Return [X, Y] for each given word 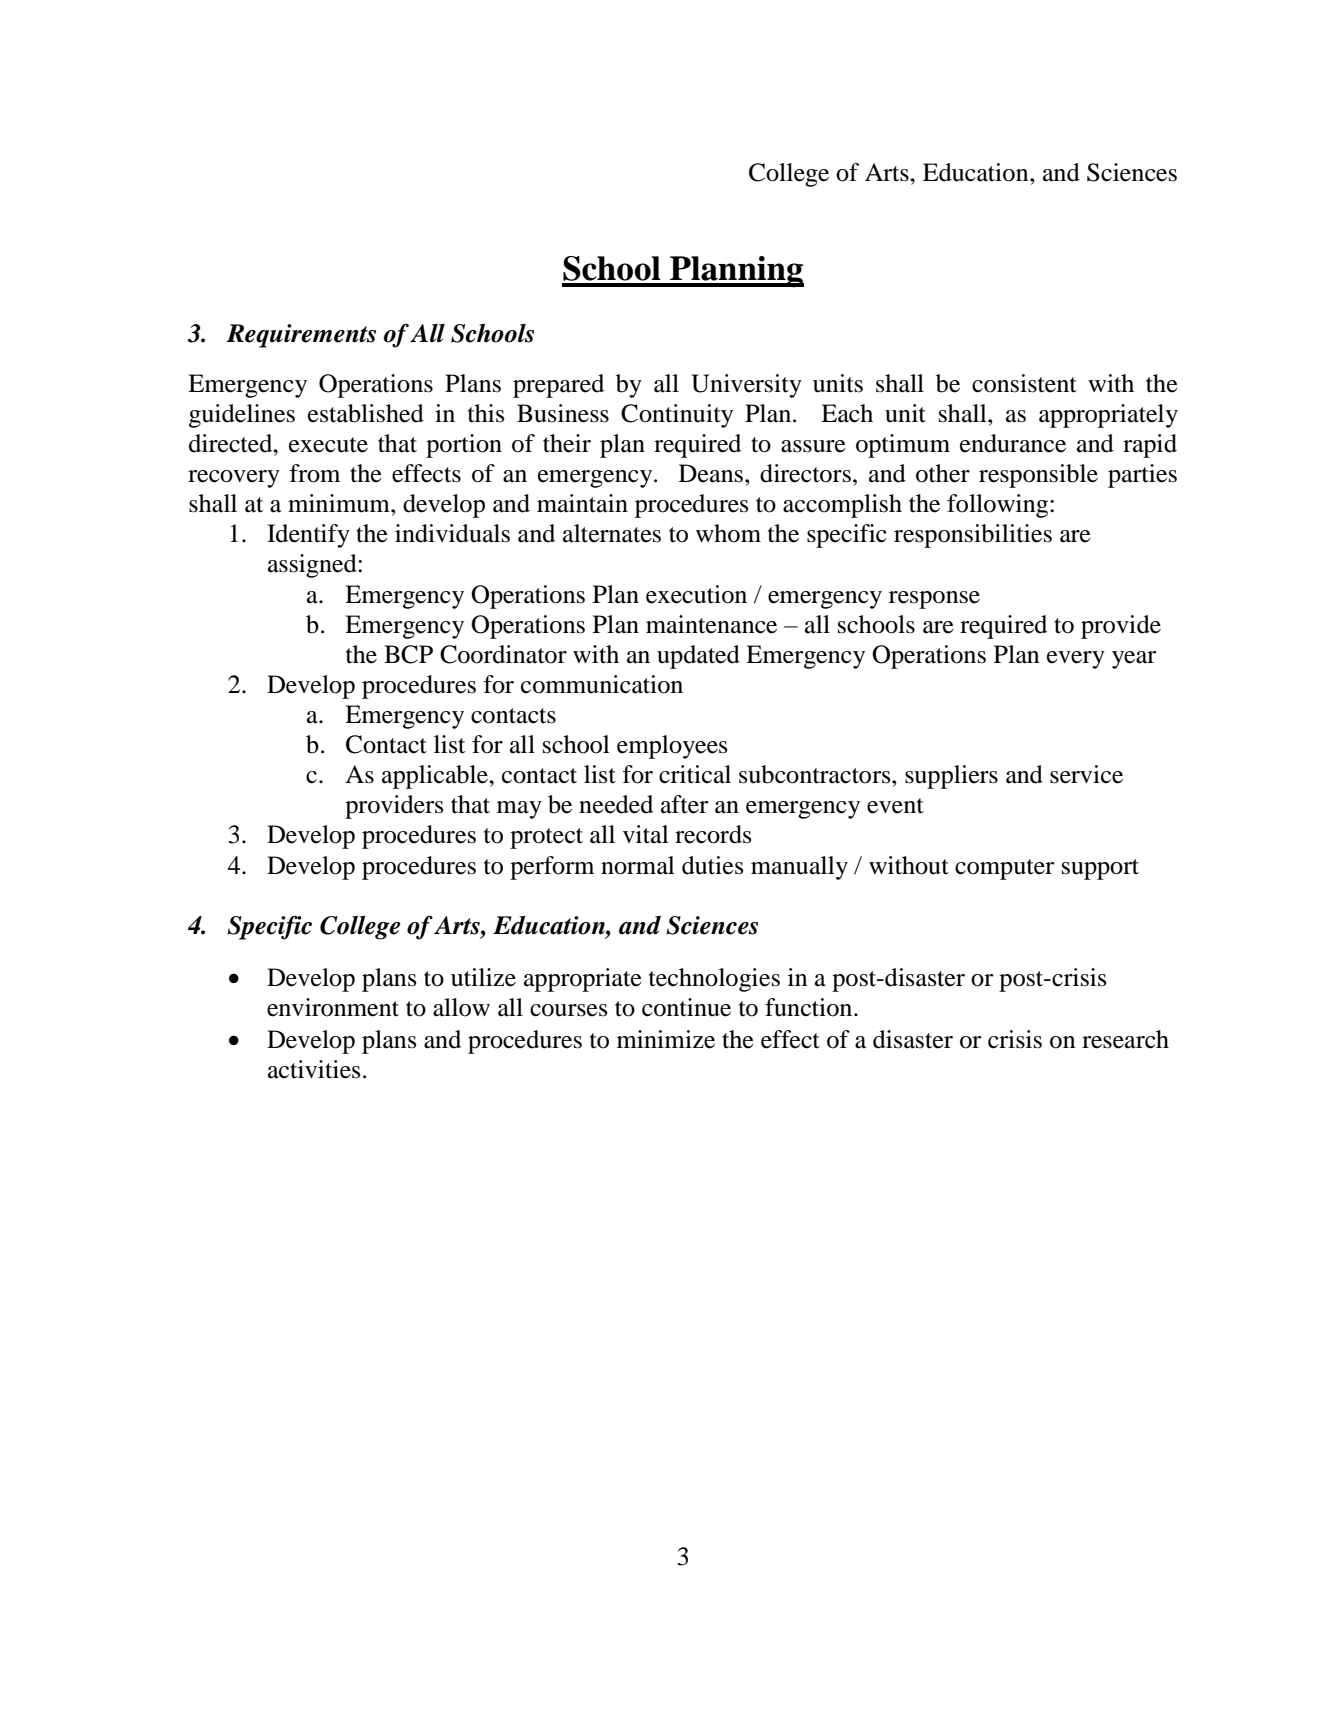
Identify [308, 536]
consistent [1024, 383]
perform [552, 868]
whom [728, 533]
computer [1004, 869]
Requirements [301, 336]
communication [602, 684]
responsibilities [973, 536]
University [746, 386]
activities [314, 1069]
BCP [408, 654]
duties [712, 865]
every [1076, 660]
